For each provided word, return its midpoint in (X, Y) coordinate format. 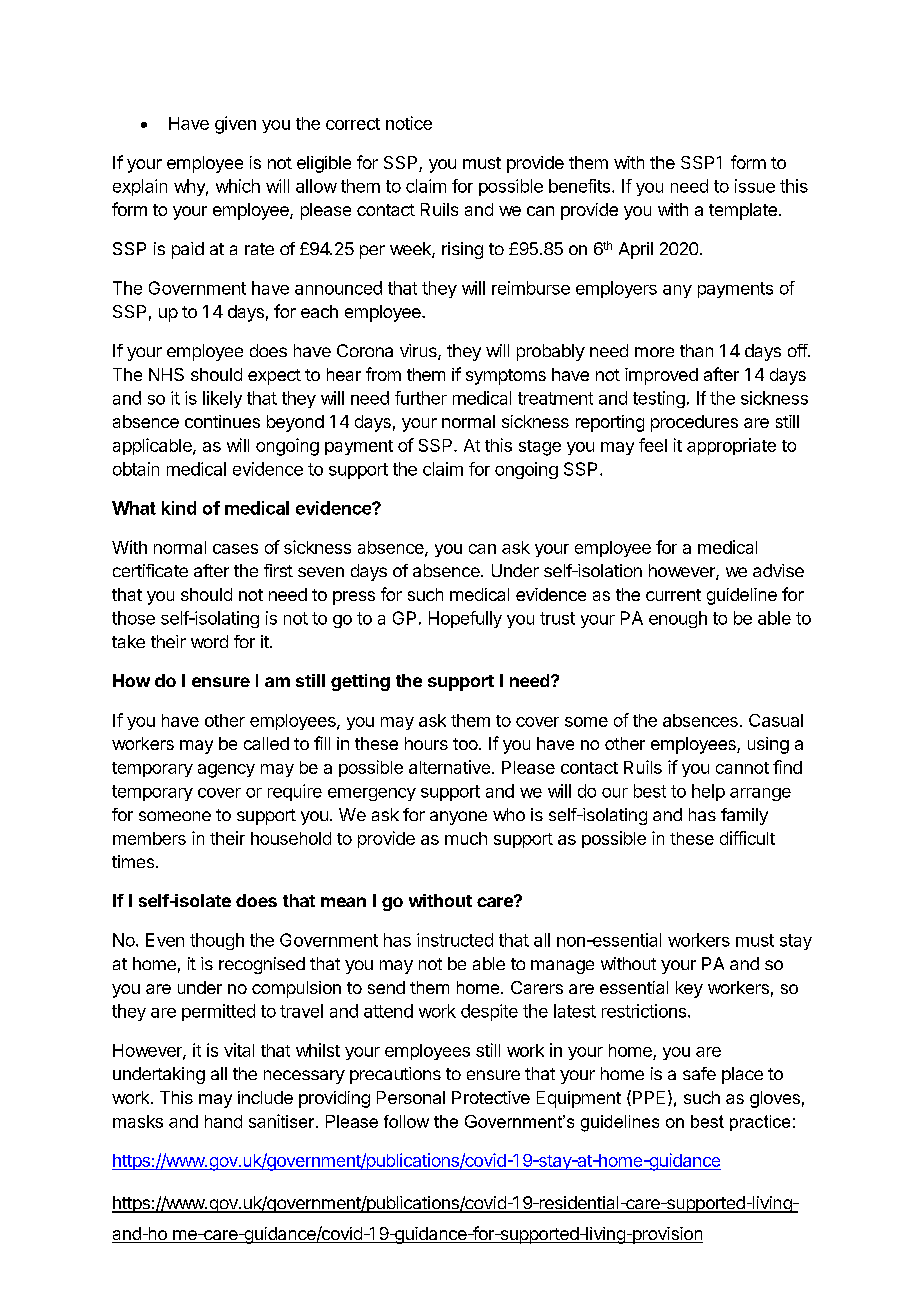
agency (226, 771)
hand (223, 1121)
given (235, 125)
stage (540, 448)
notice (409, 123)
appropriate (731, 446)
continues (222, 421)
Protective (491, 1097)
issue (755, 186)
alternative (449, 767)
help (708, 792)
